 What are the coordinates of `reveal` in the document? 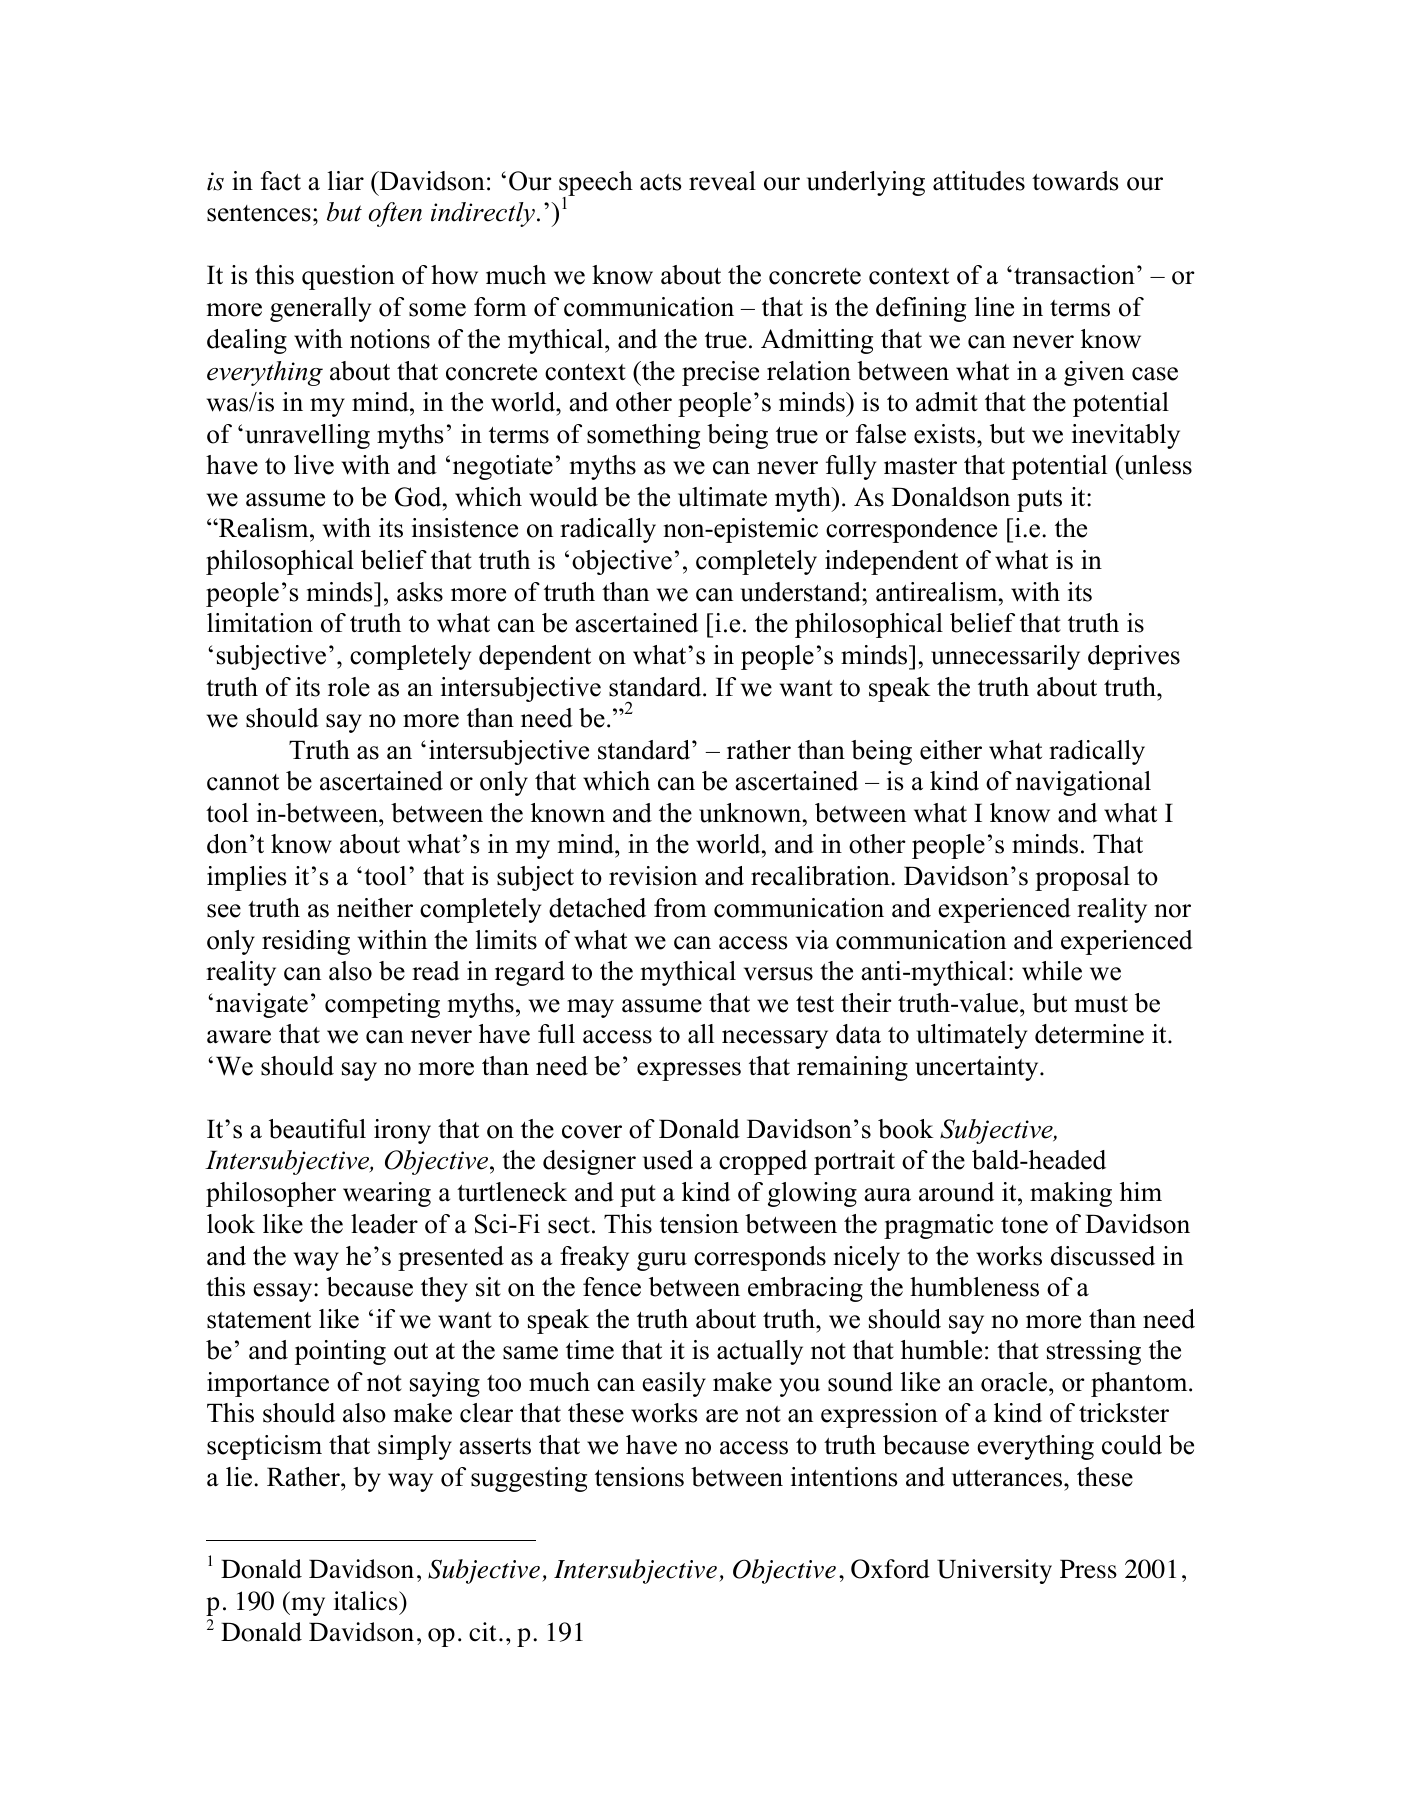 It's located at (722, 181).
